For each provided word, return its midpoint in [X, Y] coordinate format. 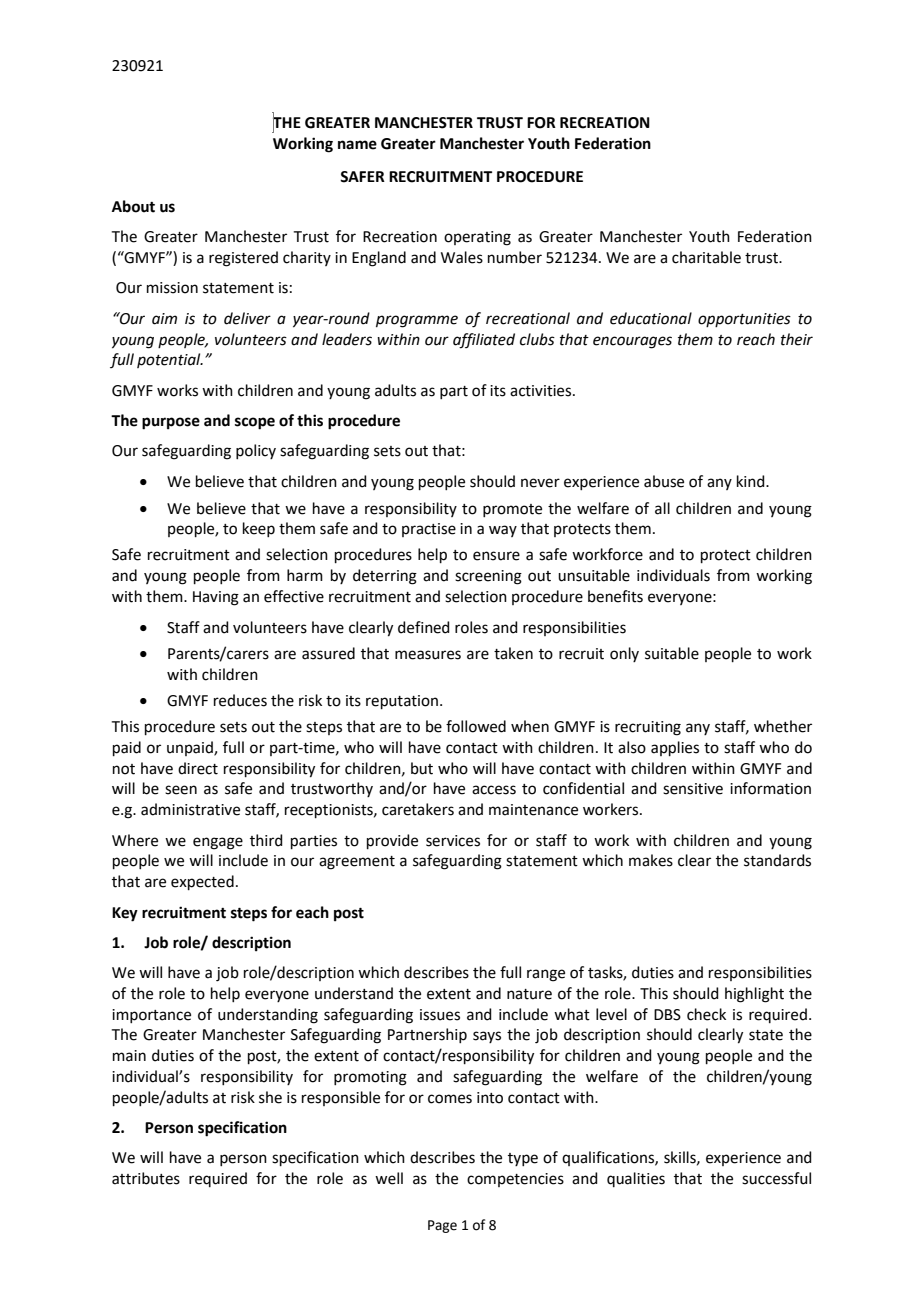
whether [783, 726]
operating [477, 238]
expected [202, 882]
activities [540, 391]
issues [440, 1015]
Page [442, 1226]
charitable [706, 257]
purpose [171, 423]
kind [752, 481]
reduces [240, 700]
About [133, 206]
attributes [146, 1178]
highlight [754, 995]
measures [428, 655]
